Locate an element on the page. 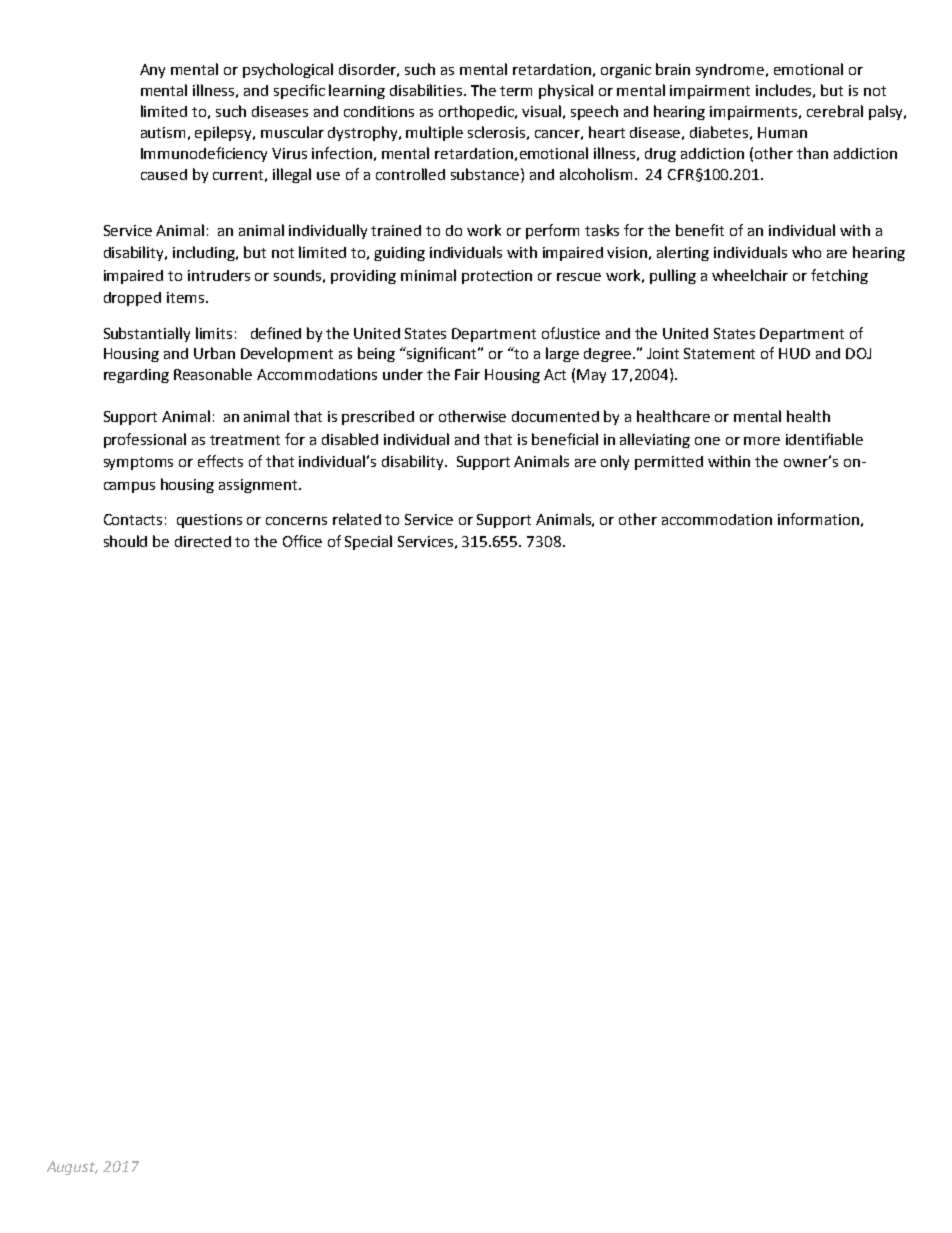 This image has width=952, height=1233. August is located at coordinates (72, 1168).
